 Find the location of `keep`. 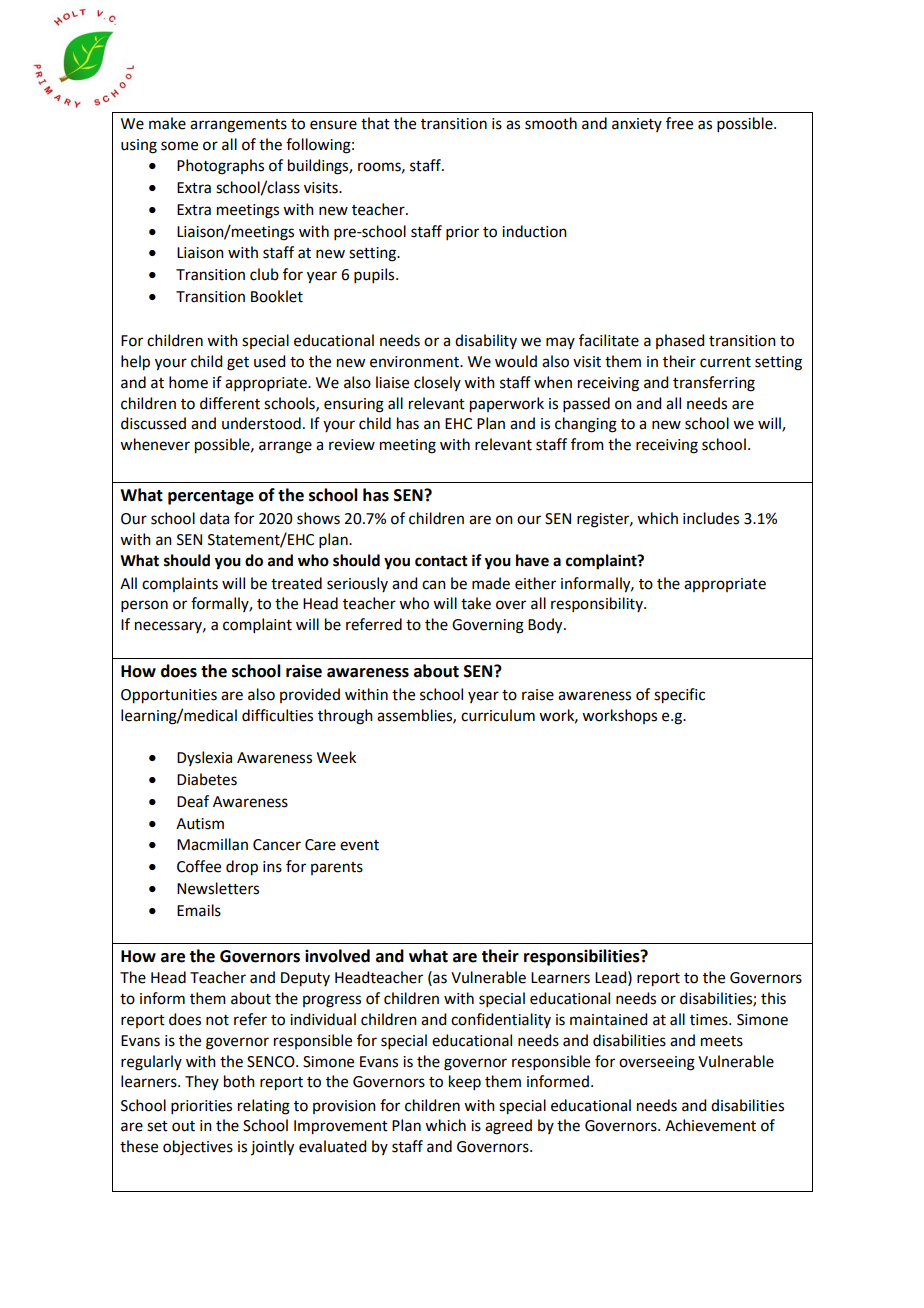

keep is located at coordinates (465, 1082).
